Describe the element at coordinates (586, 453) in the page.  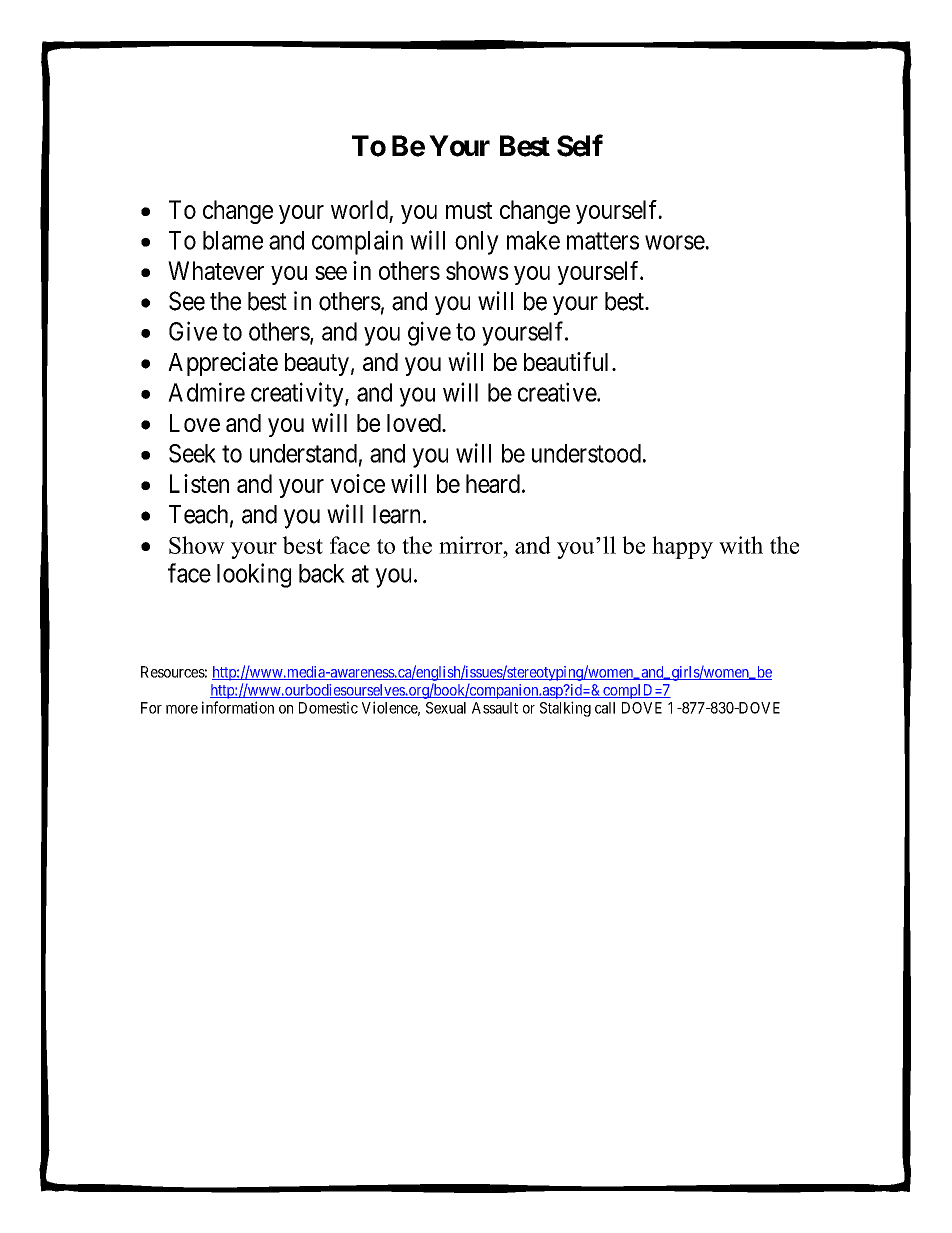
I see `understood` at that location.
